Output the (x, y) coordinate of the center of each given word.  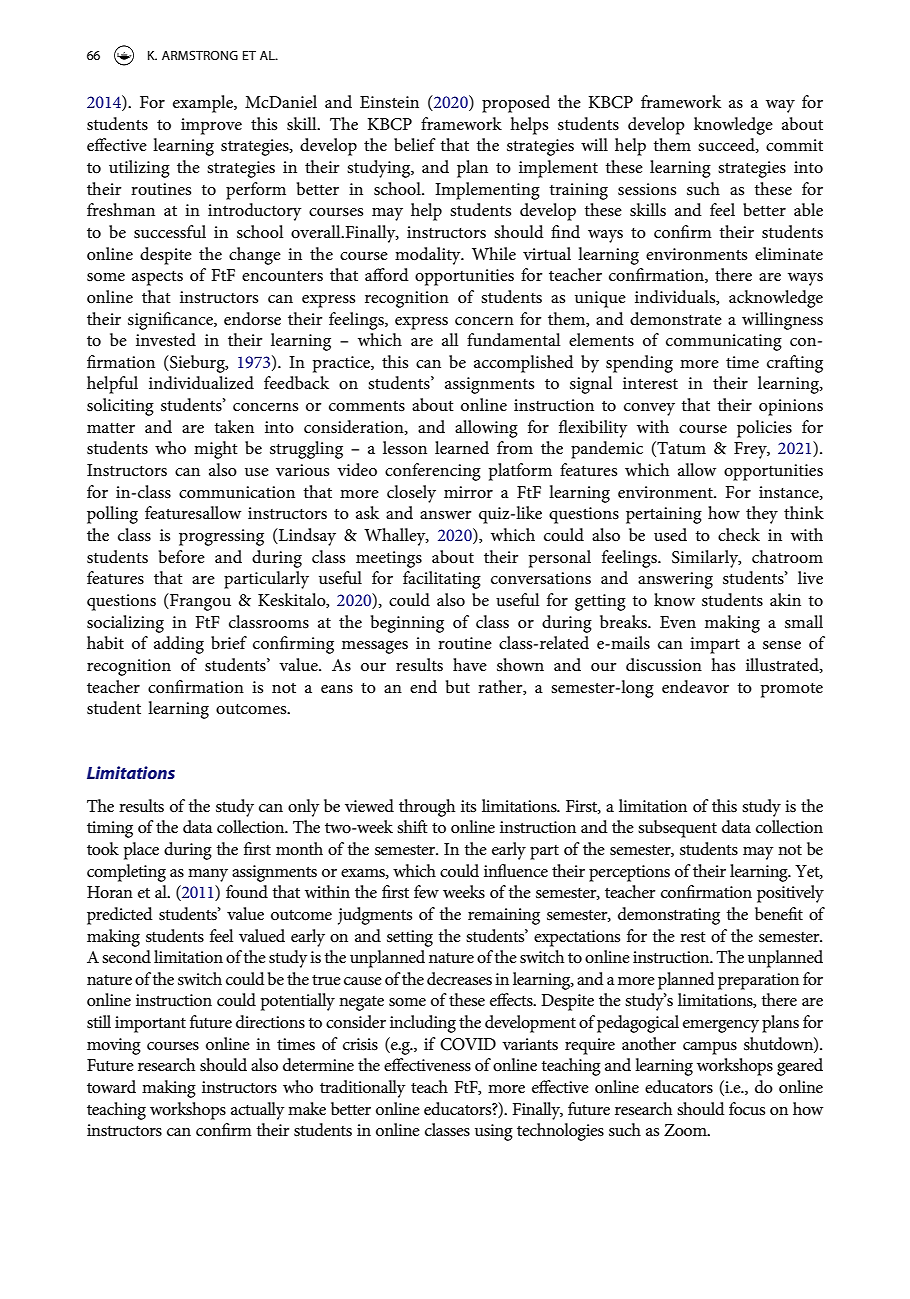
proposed (516, 104)
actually (258, 1111)
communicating (724, 342)
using (494, 1132)
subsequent (677, 829)
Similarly (706, 559)
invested (166, 340)
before (182, 557)
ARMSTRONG (200, 55)
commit (794, 145)
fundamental (513, 339)
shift (412, 826)
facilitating (442, 580)
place (141, 851)
